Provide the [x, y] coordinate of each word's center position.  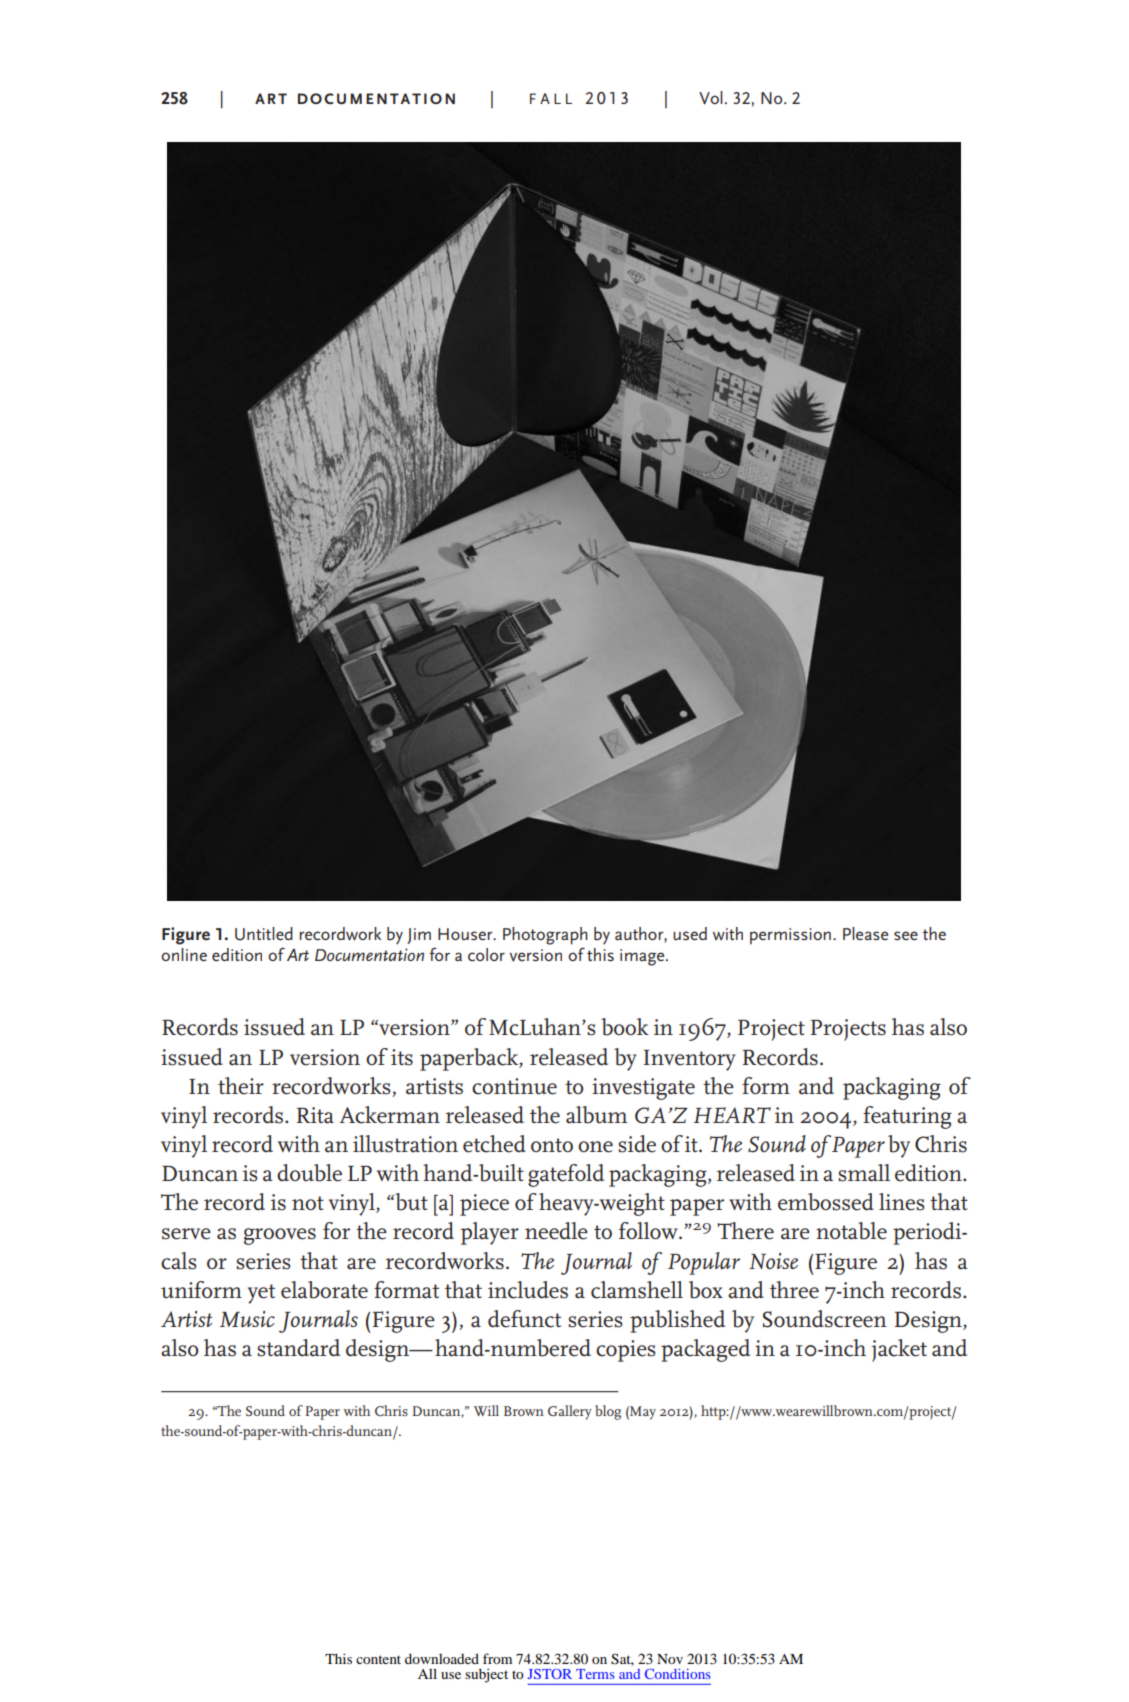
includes [528, 1290]
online [184, 954]
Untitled [264, 934]
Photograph [545, 936]
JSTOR [550, 1674]
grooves [280, 1236]
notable [851, 1231]
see [906, 935]
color [486, 954]
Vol [711, 98]
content [378, 1659]
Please [865, 933]
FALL [551, 98]
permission [790, 936]
